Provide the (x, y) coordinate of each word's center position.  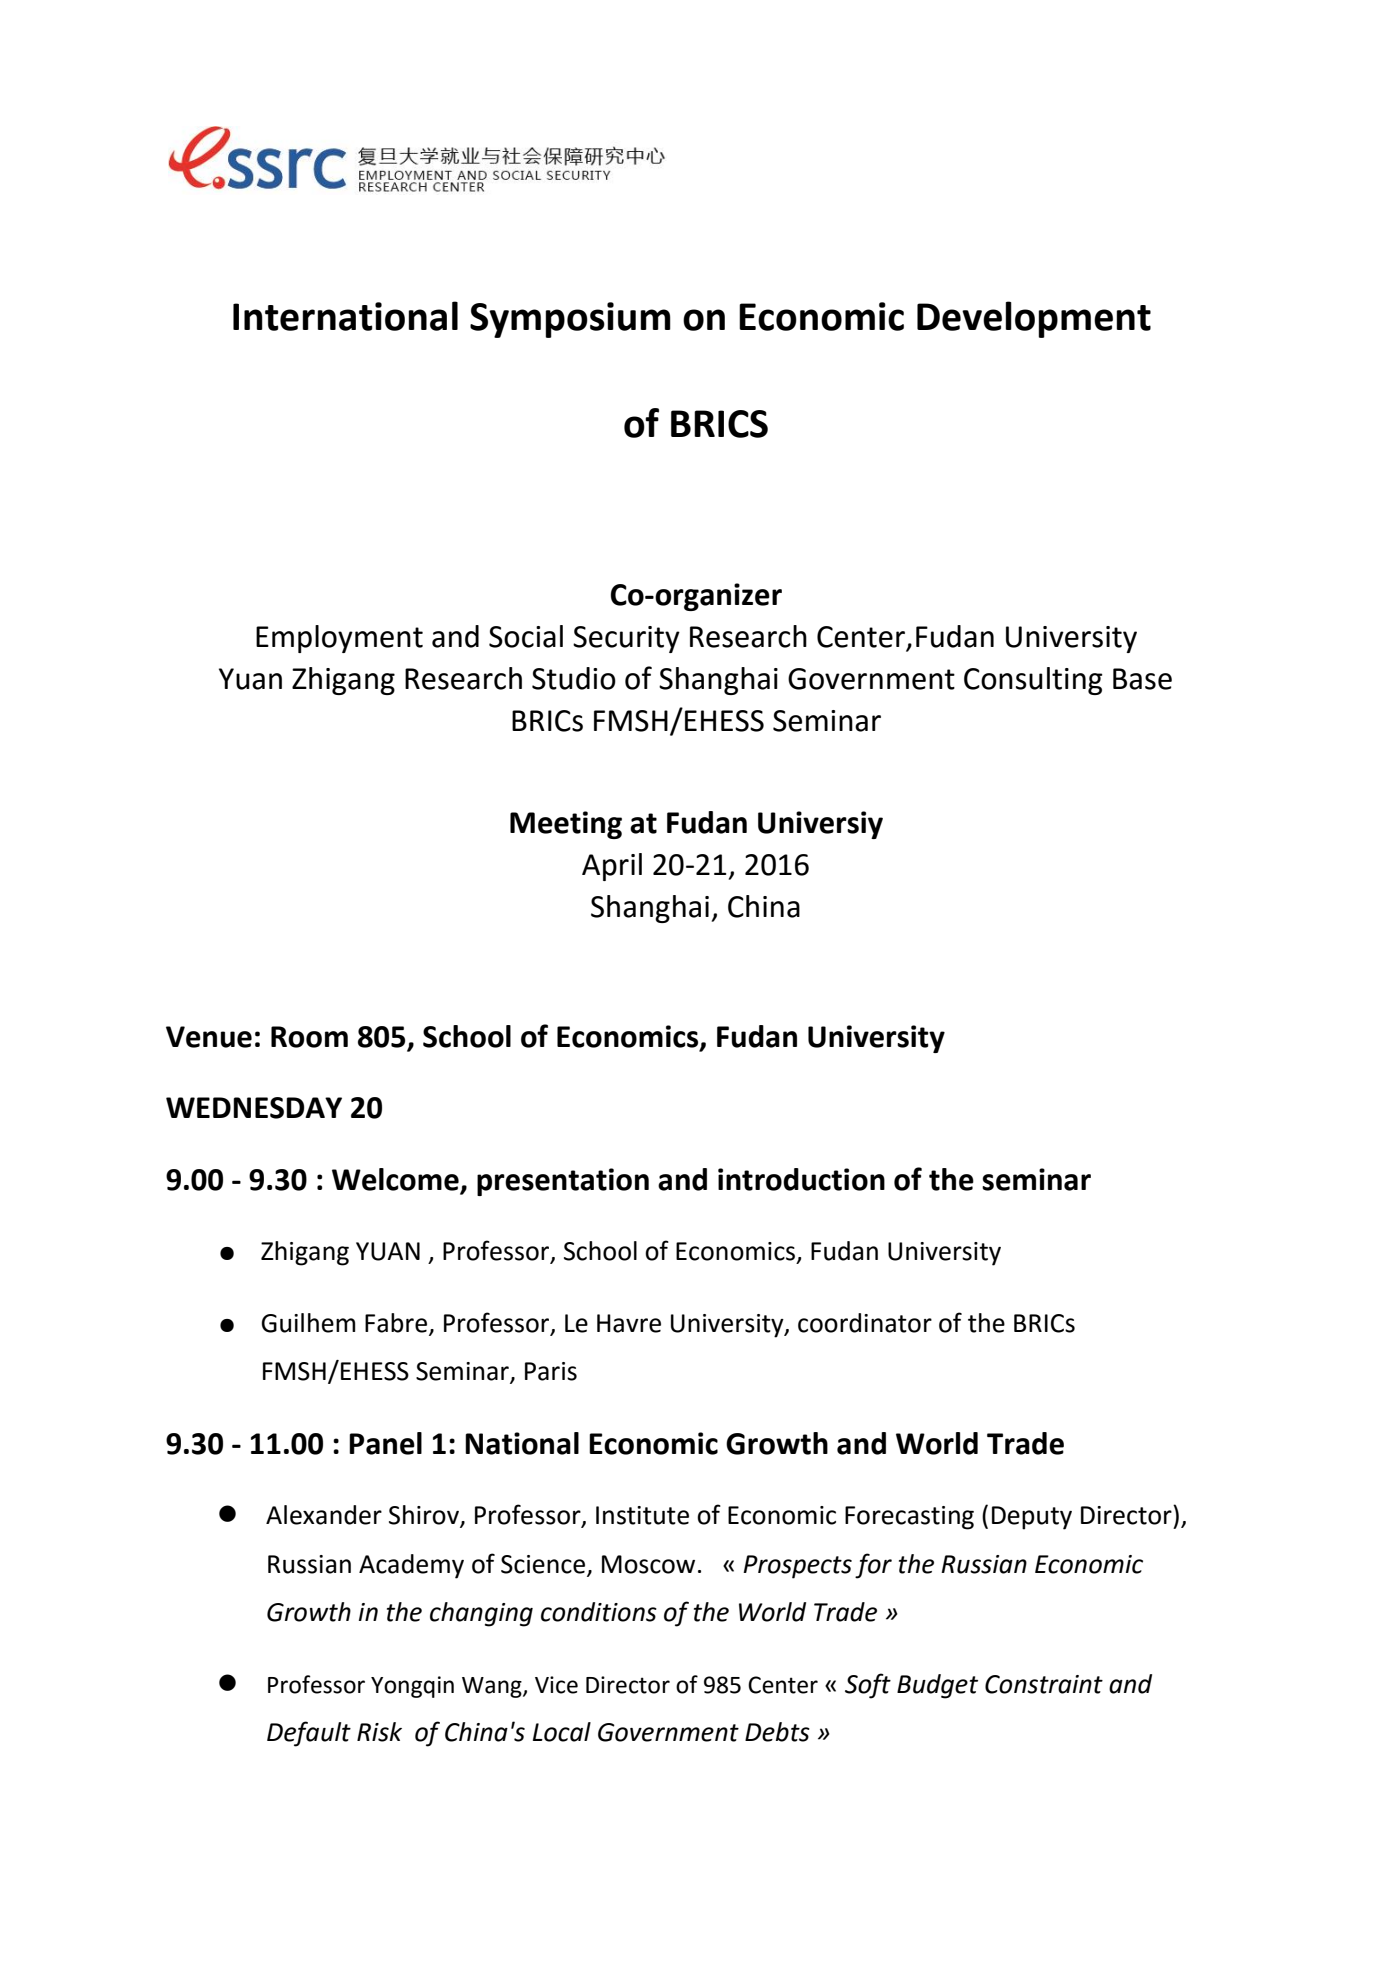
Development (1034, 319)
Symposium (570, 320)
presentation (563, 1182)
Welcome (396, 1180)
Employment (339, 639)
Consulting (1033, 681)
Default (309, 1734)
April (612, 867)
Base (1142, 679)
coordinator (865, 1323)
